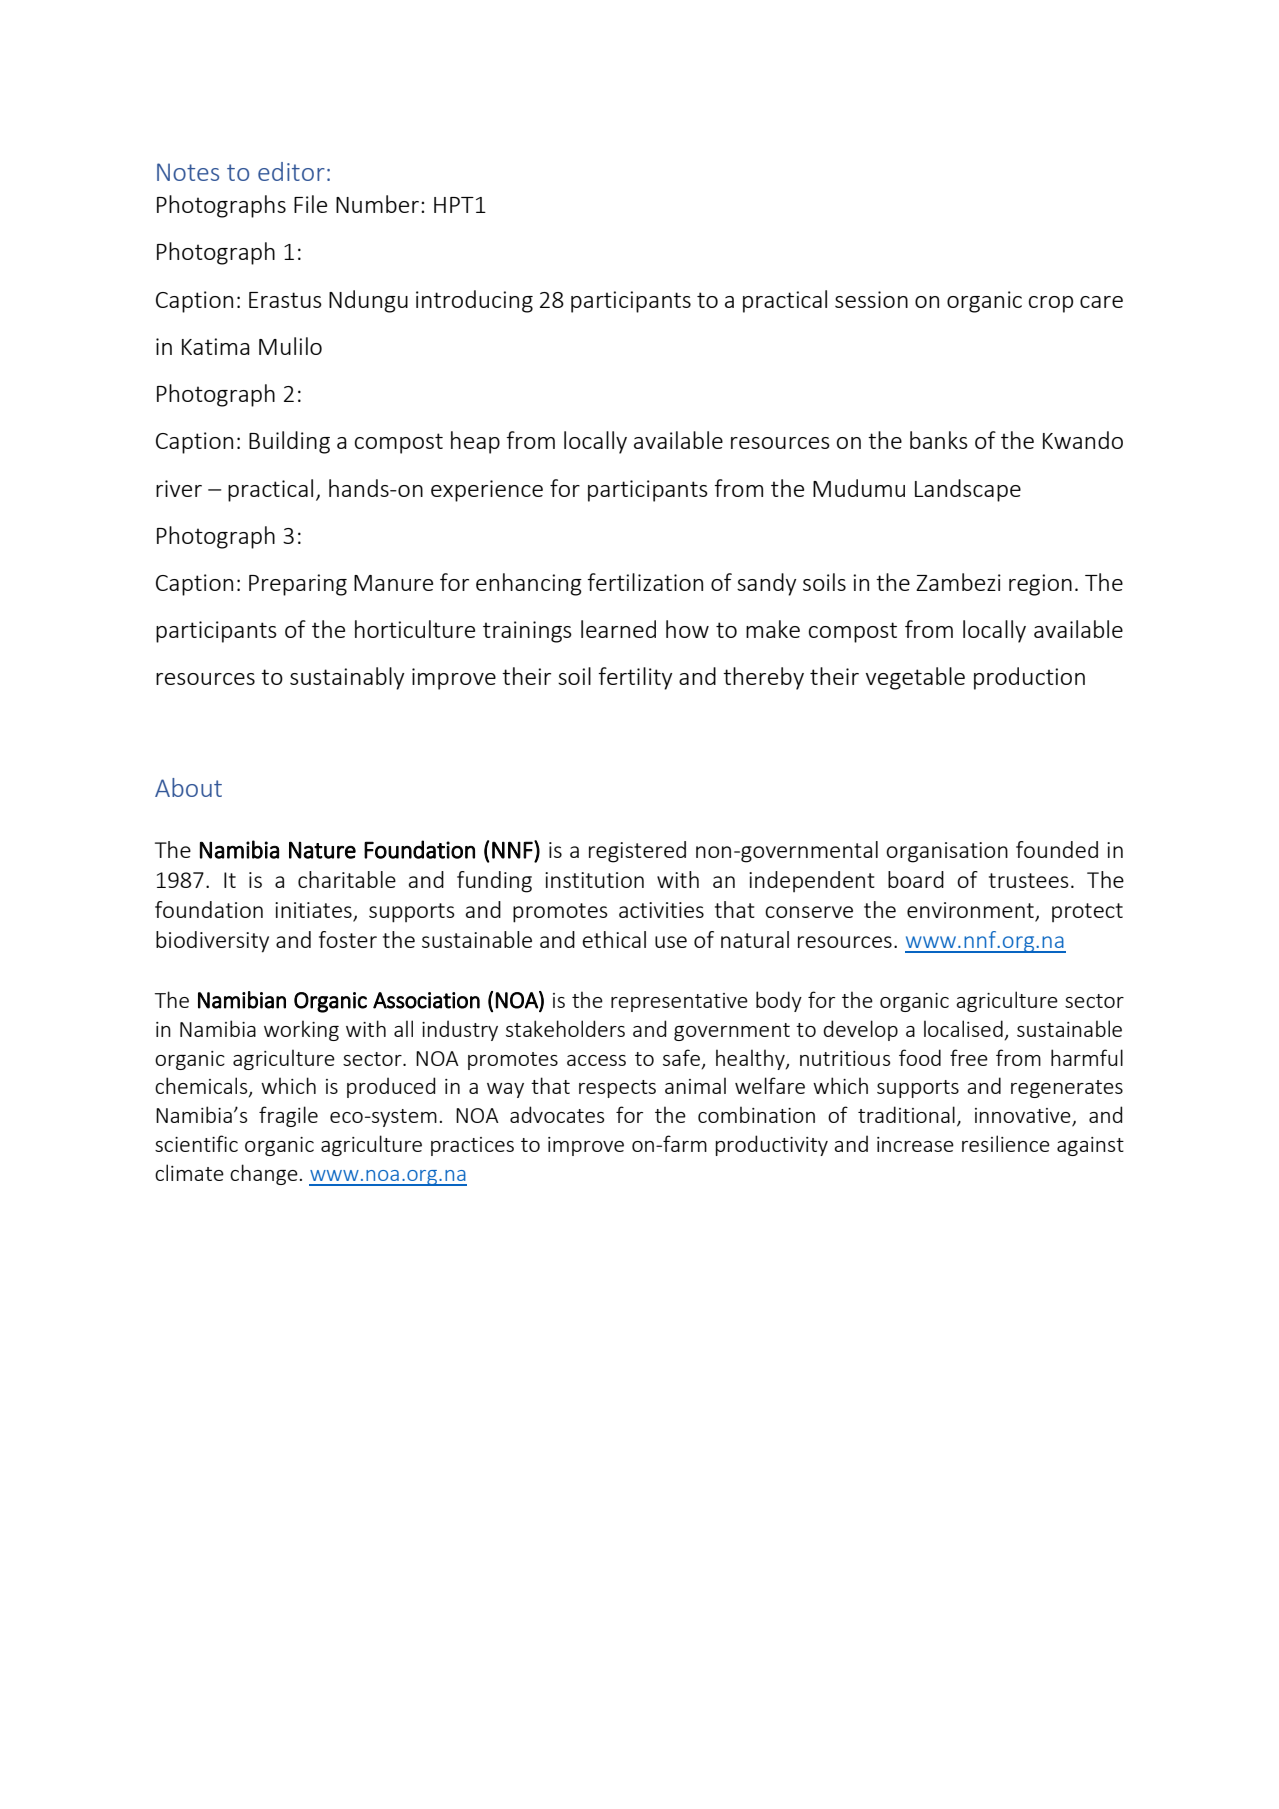 The width and height of the image is (1279, 1809). Describe the element at coordinates (968, 490) in the image. I see `Landscape` at that location.
